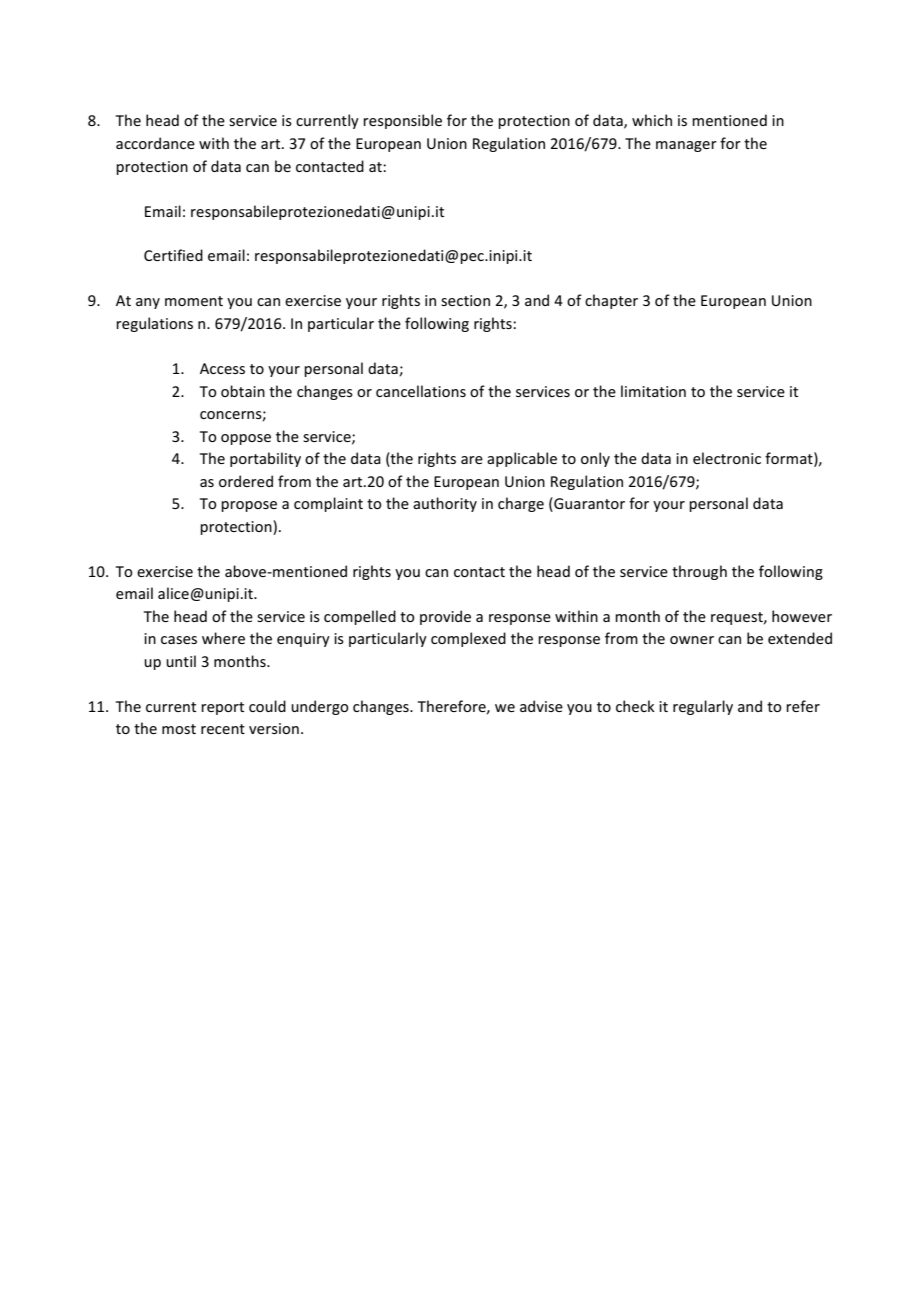 The height and width of the screenshot is (1308, 924). I want to click on chapter, so click(611, 301).
